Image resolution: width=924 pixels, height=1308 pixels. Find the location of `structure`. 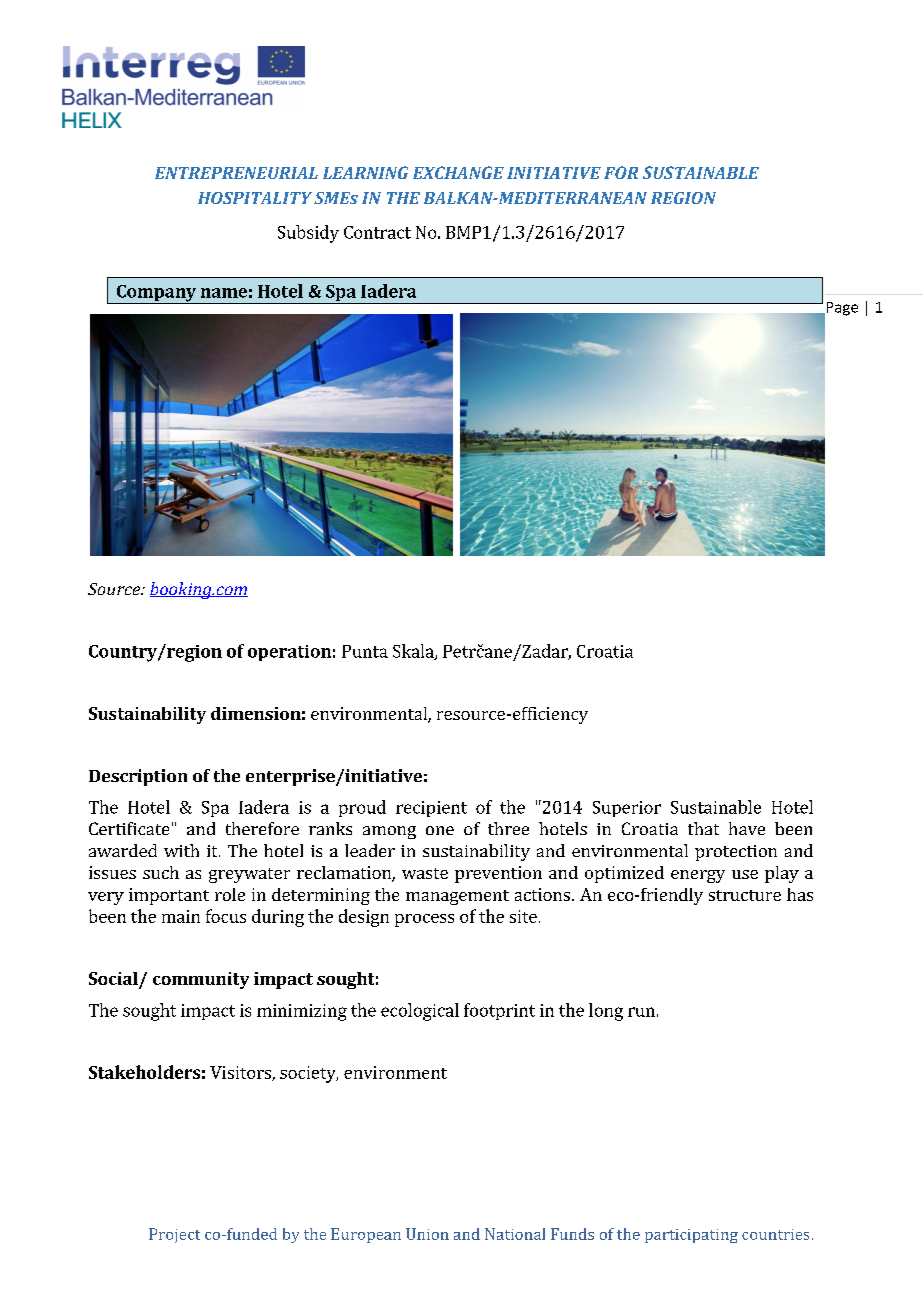

structure is located at coordinates (745, 895).
